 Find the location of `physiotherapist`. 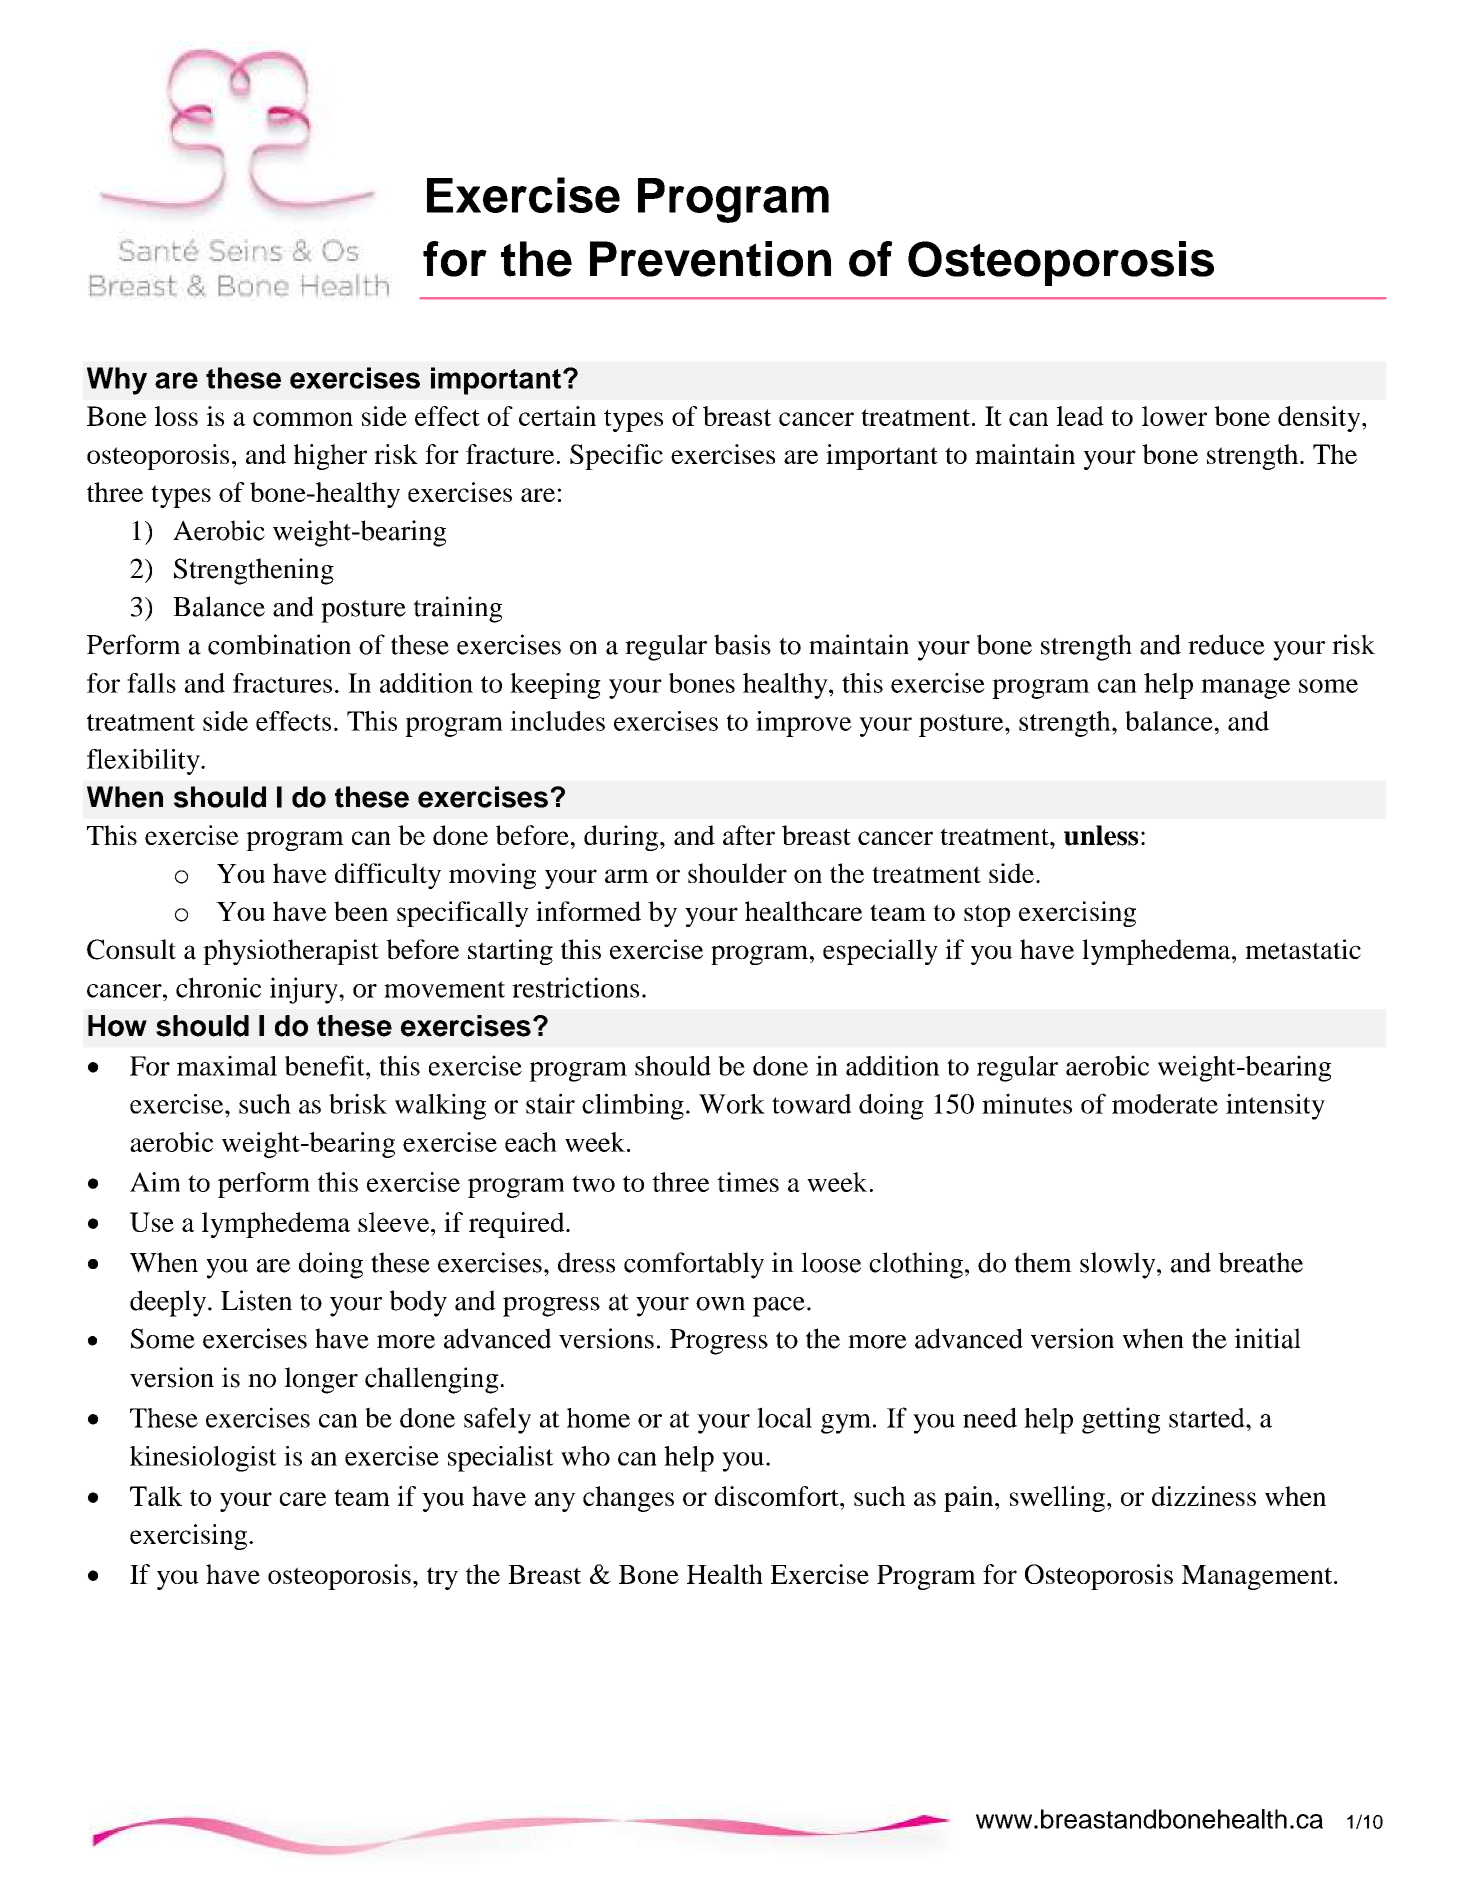

physiotherapist is located at coordinates (291, 952).
